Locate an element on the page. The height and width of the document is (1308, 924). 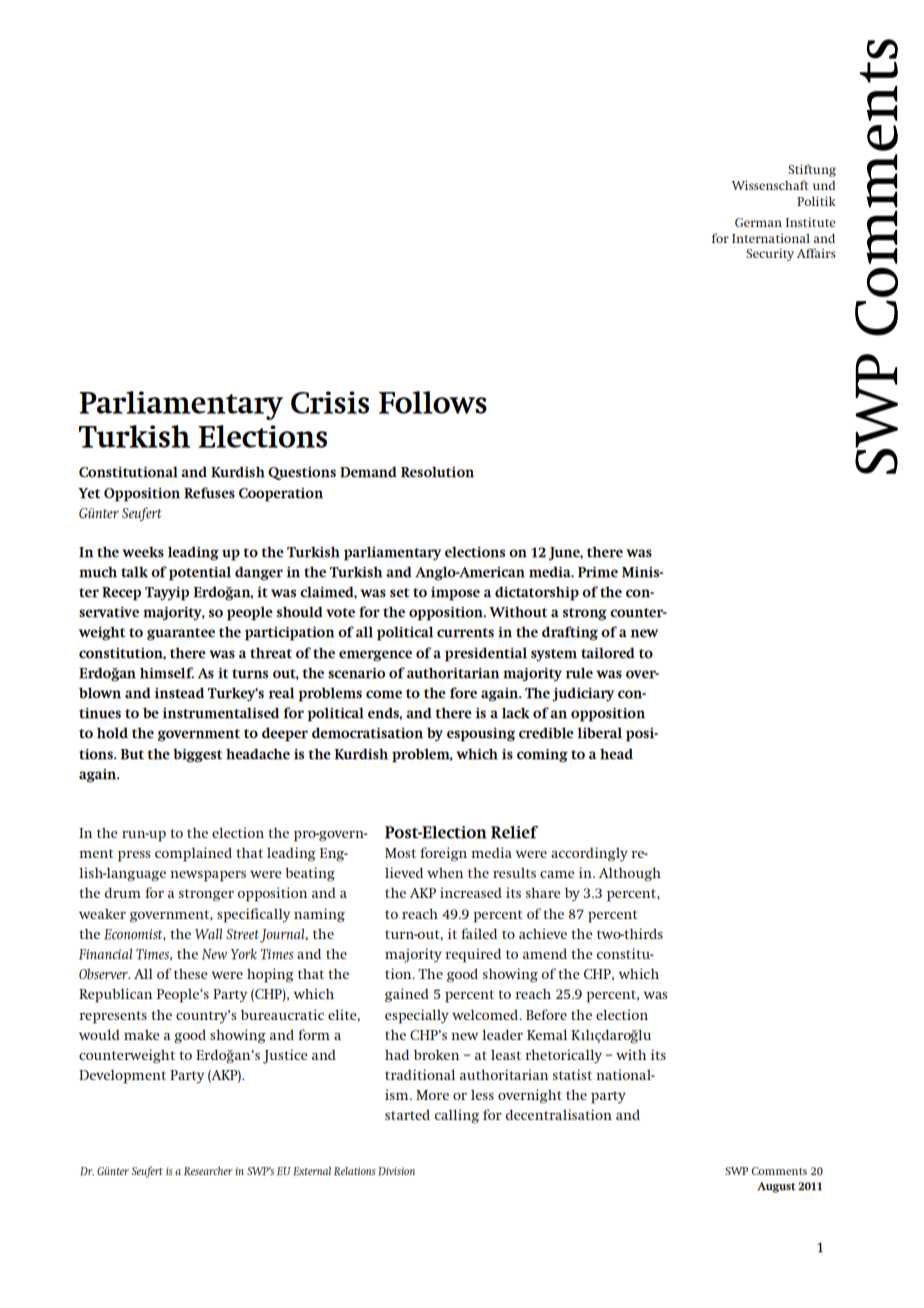
Crisis is located at coordinates (330, 402).
